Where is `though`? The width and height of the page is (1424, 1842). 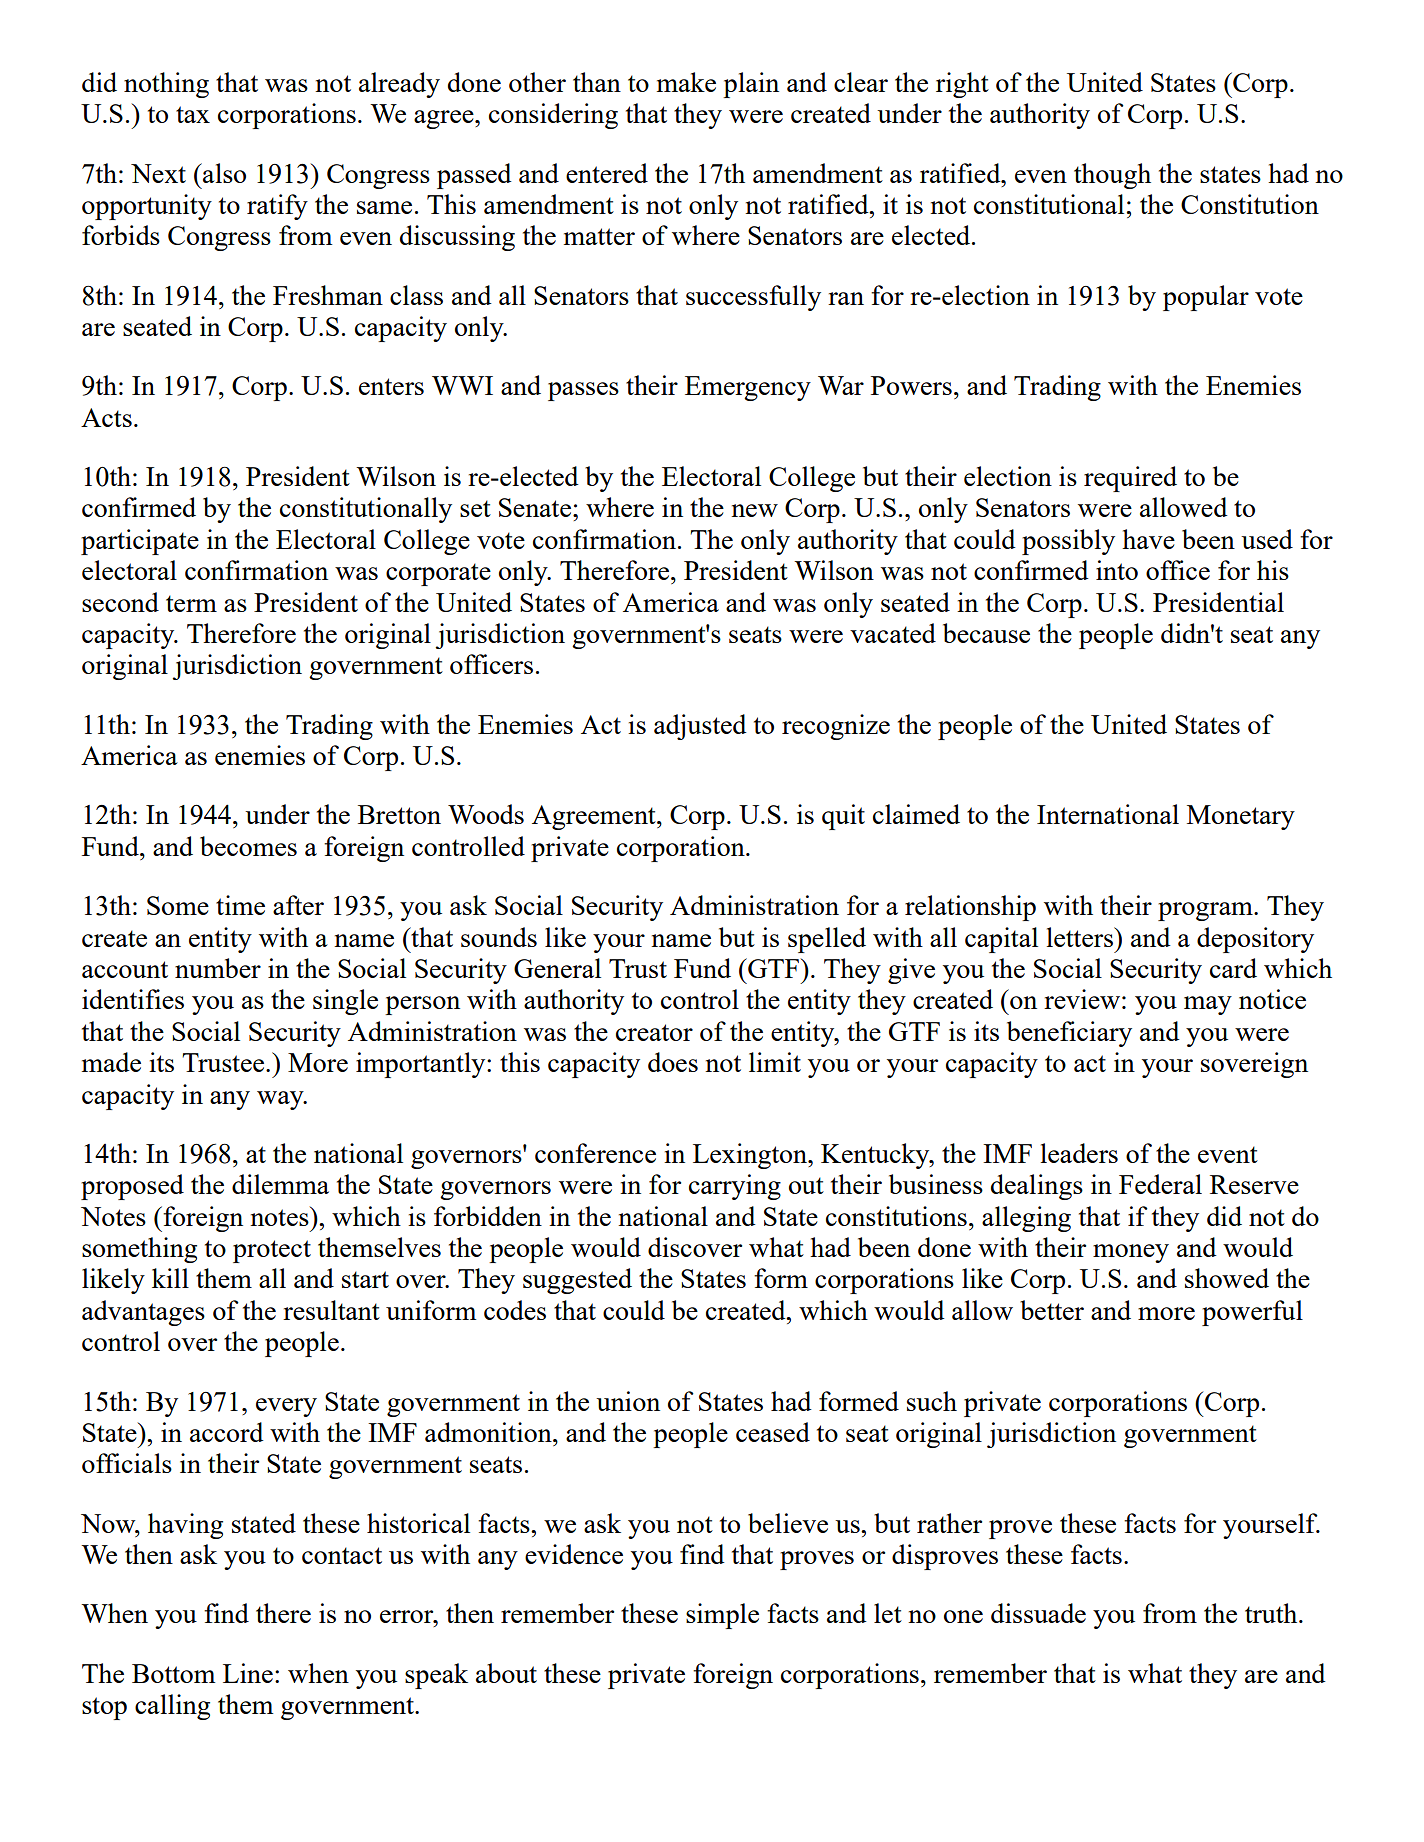 though is located at coordinates (1112, 176).
